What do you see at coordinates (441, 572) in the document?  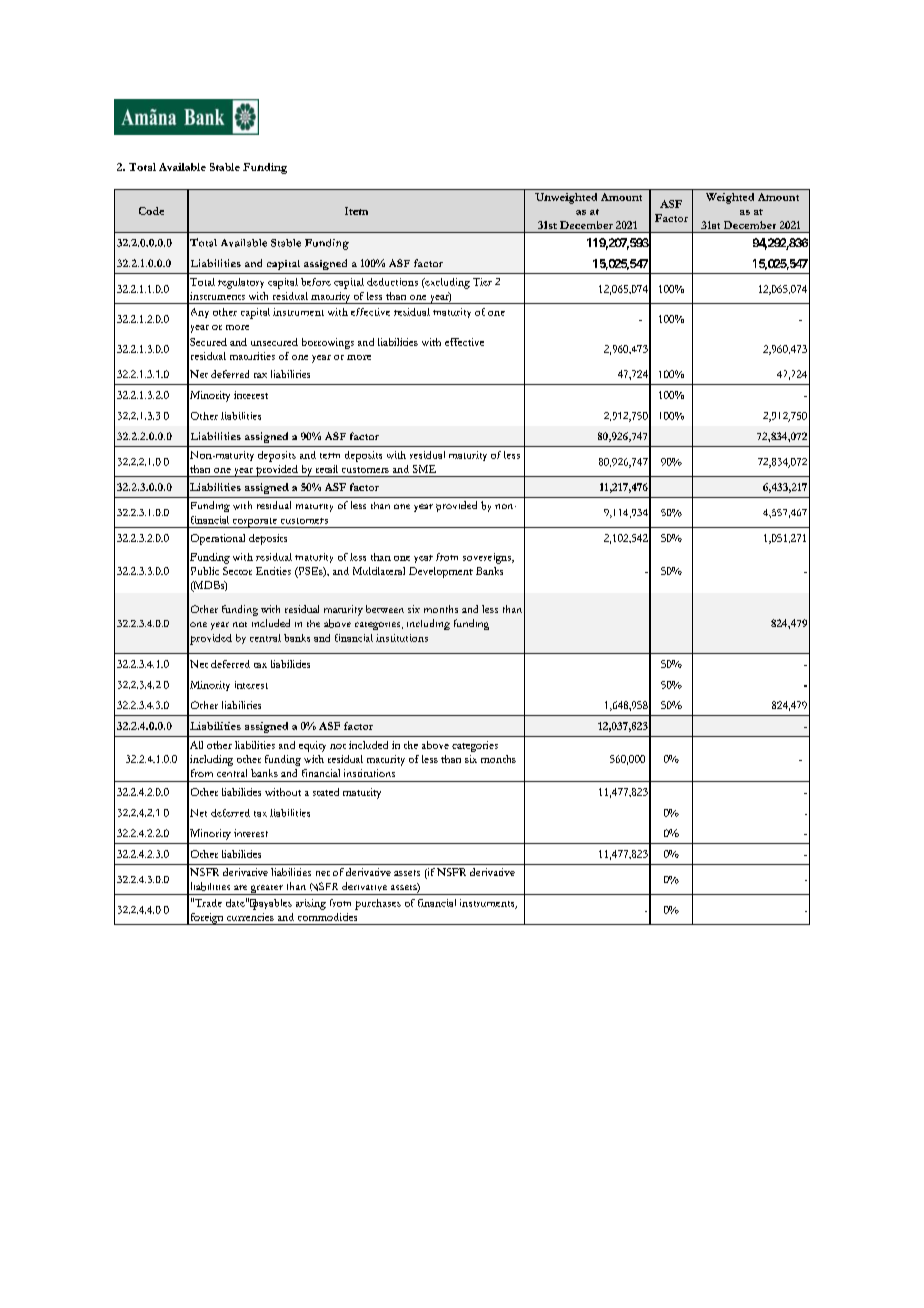 I see `Development` at bounding box center [441, 572].
